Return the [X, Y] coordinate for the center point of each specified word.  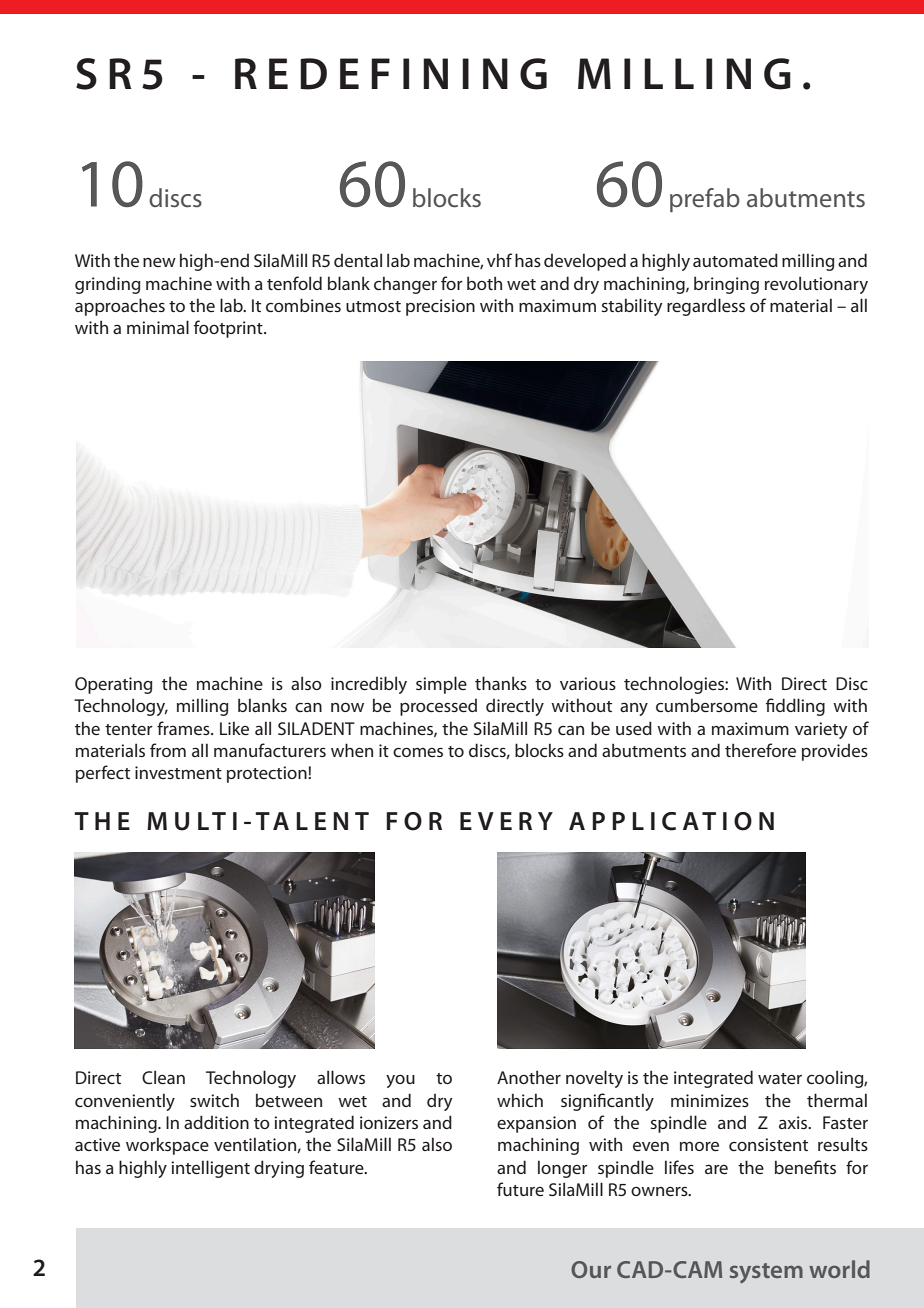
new [159, 262]
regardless [706, 307]
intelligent [210, 1169]
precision [440, 307]
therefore [760, 750]
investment [178, 772]
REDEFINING [391, 74]
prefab [705, 200]
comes [418, 752]
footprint [229, 329]
